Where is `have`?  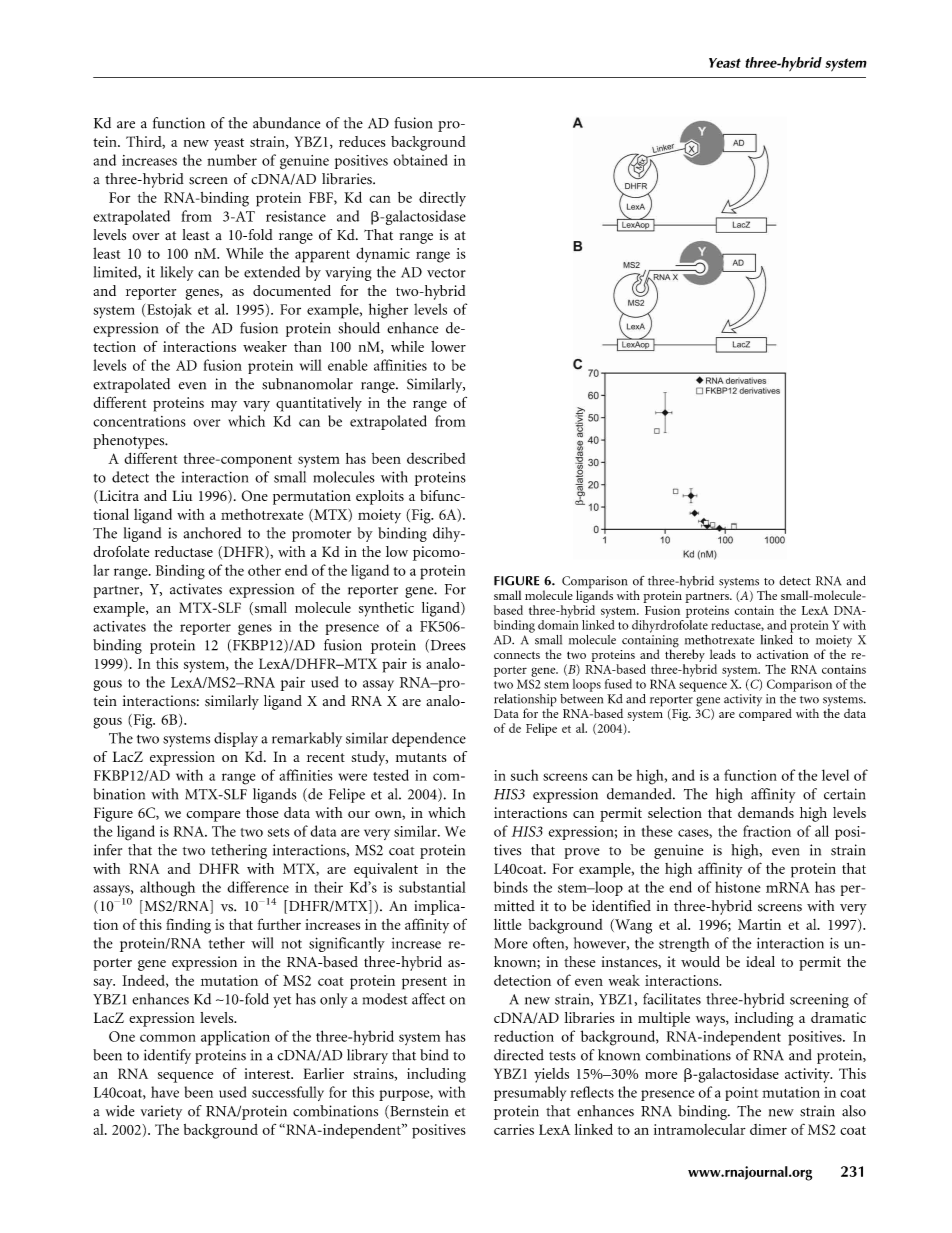
have is located at coordinates (165, 1092).
